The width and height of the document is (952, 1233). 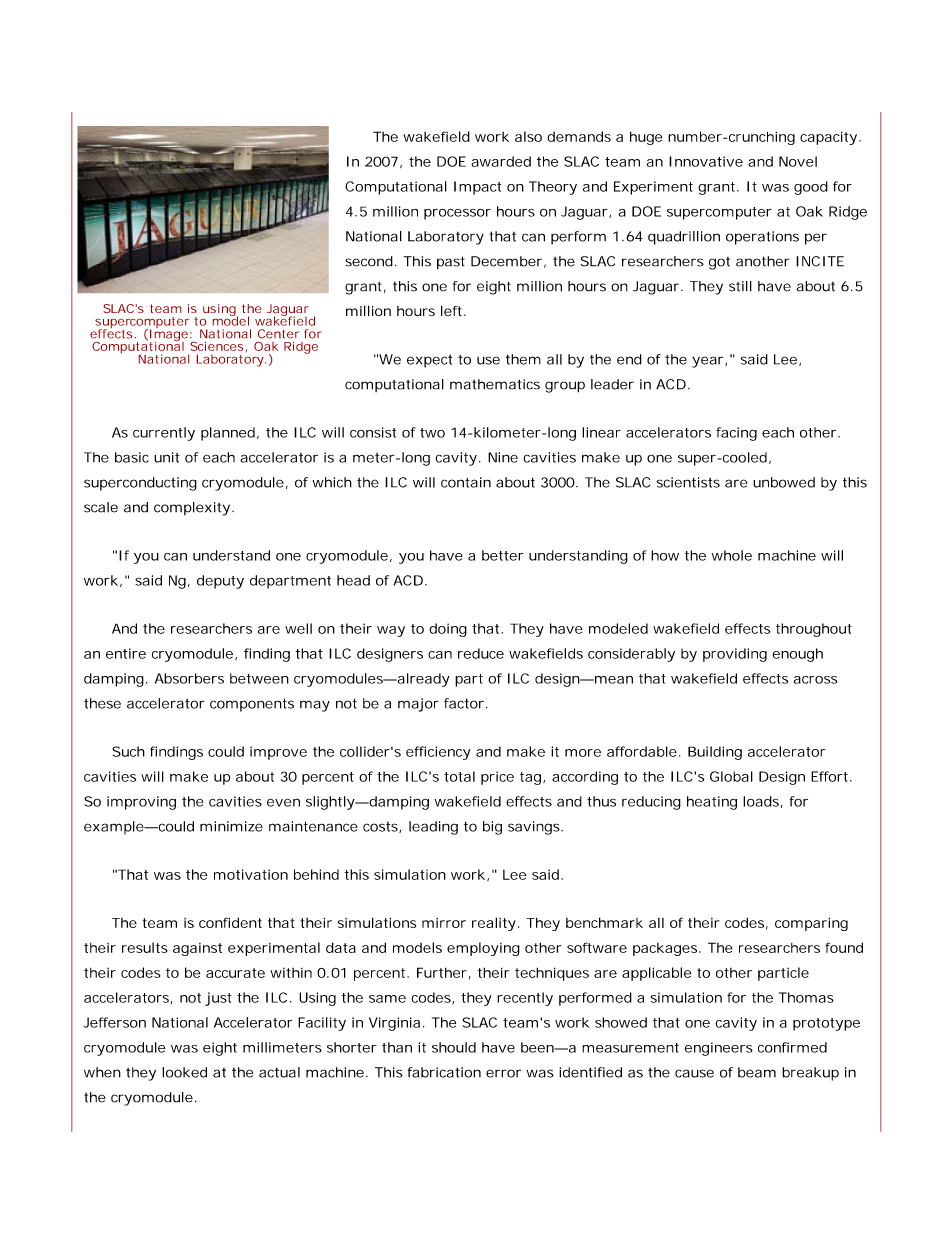 I want to click on throughout, so click(x=814, y=630).
